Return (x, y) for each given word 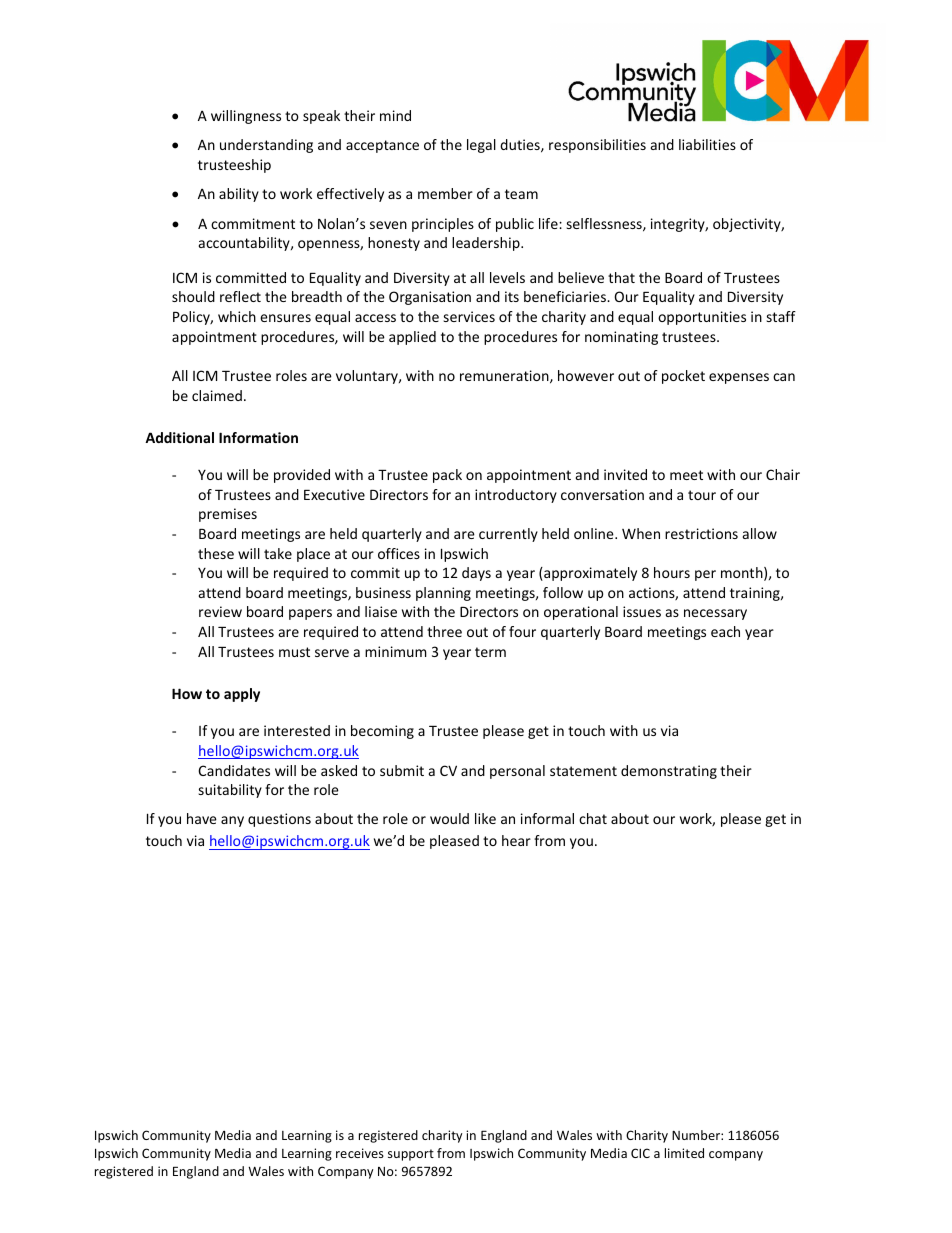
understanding (266, 146)
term (490, 652)
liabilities (707, 144)
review (220, 611)
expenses (739, 378)
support (411, 1155)
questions (279, 820)
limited (684, 1153)
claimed (217, 395)
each (725, 631)
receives (360, 1153)
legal (481, 146)
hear (516, 840)
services (469, 316)
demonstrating (669, 772)
